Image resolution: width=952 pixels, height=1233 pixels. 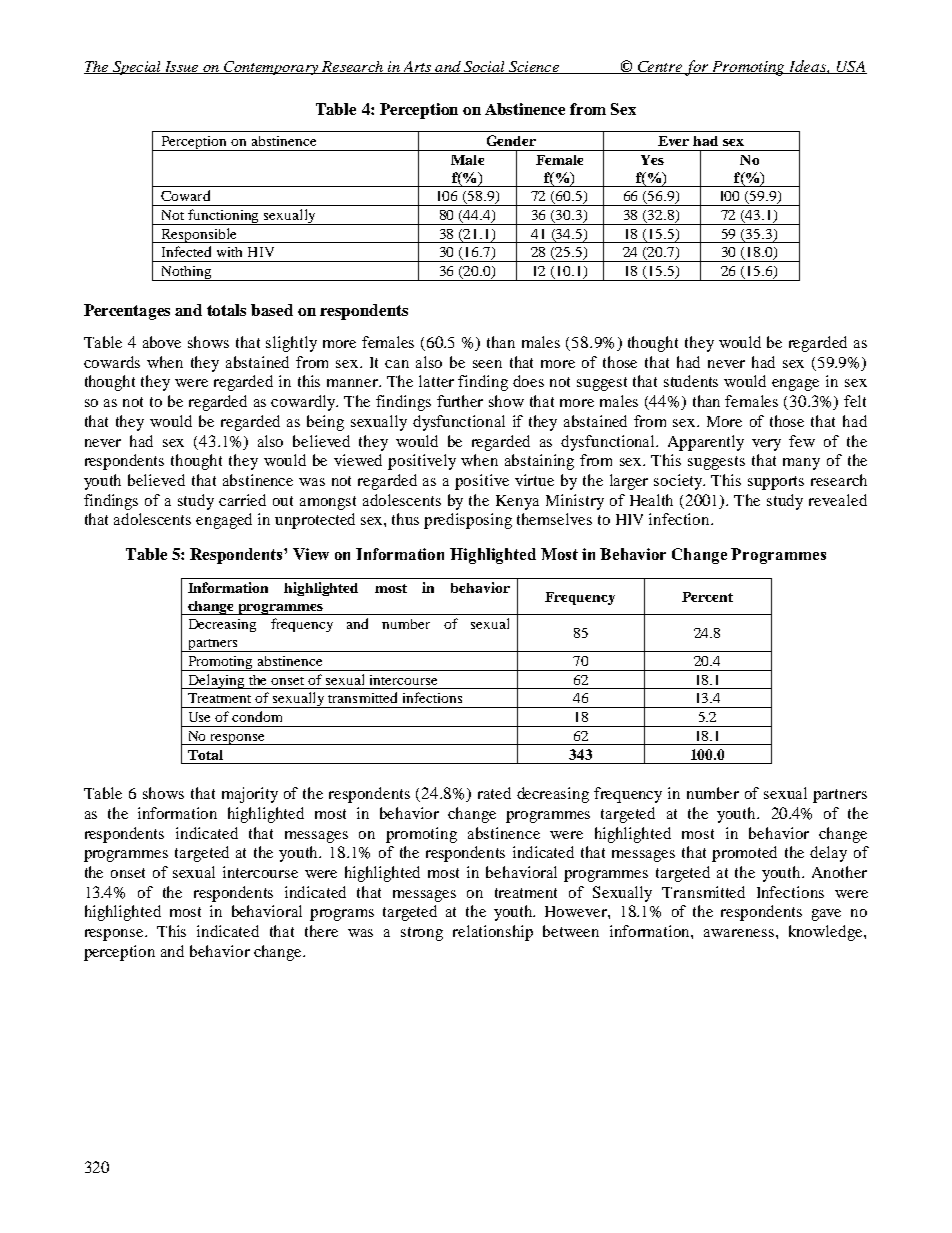 I want to click on carried, so click(x=242, y=500).
